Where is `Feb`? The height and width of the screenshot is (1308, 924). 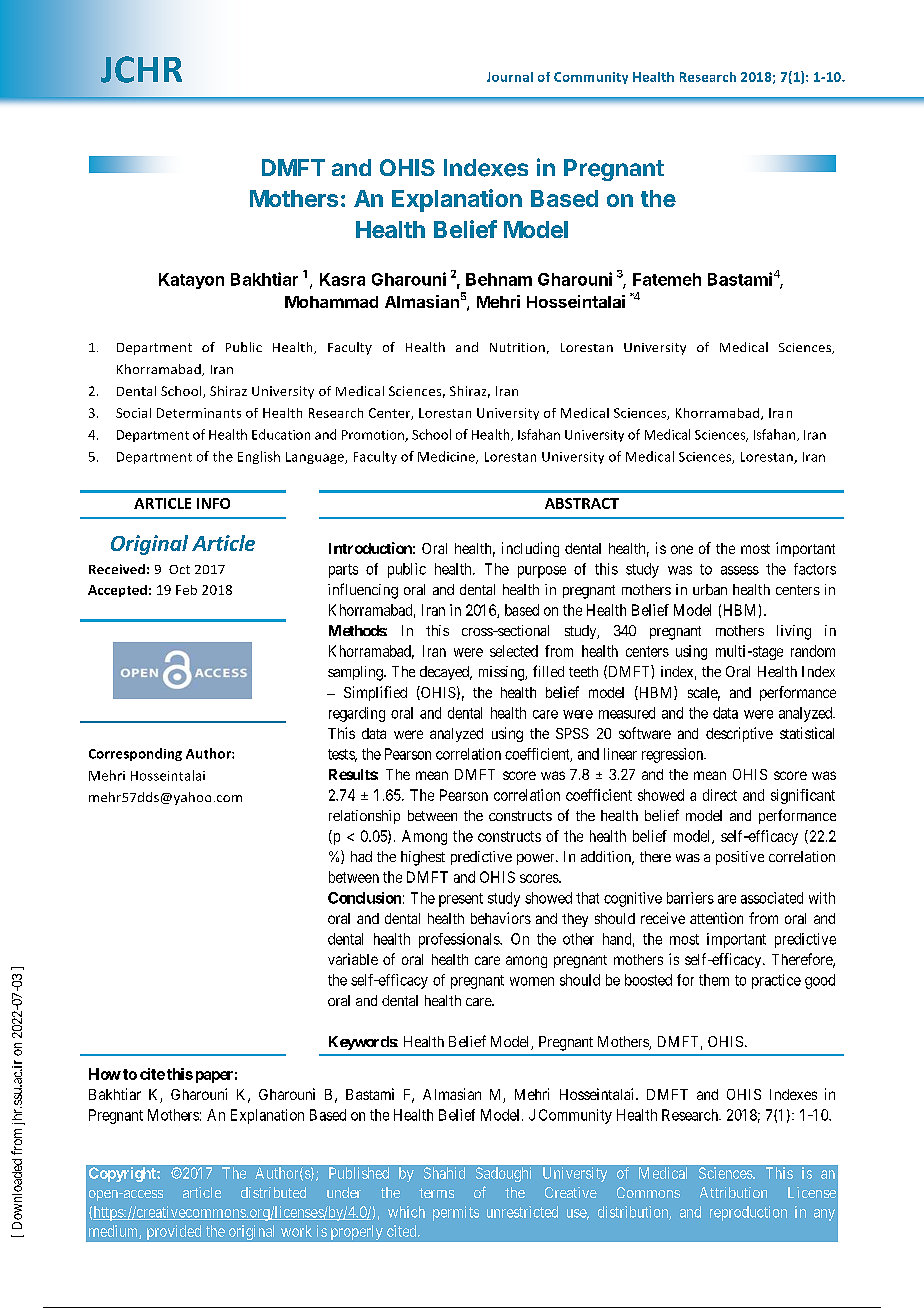 Feb is located at coordinates (186, 590).
